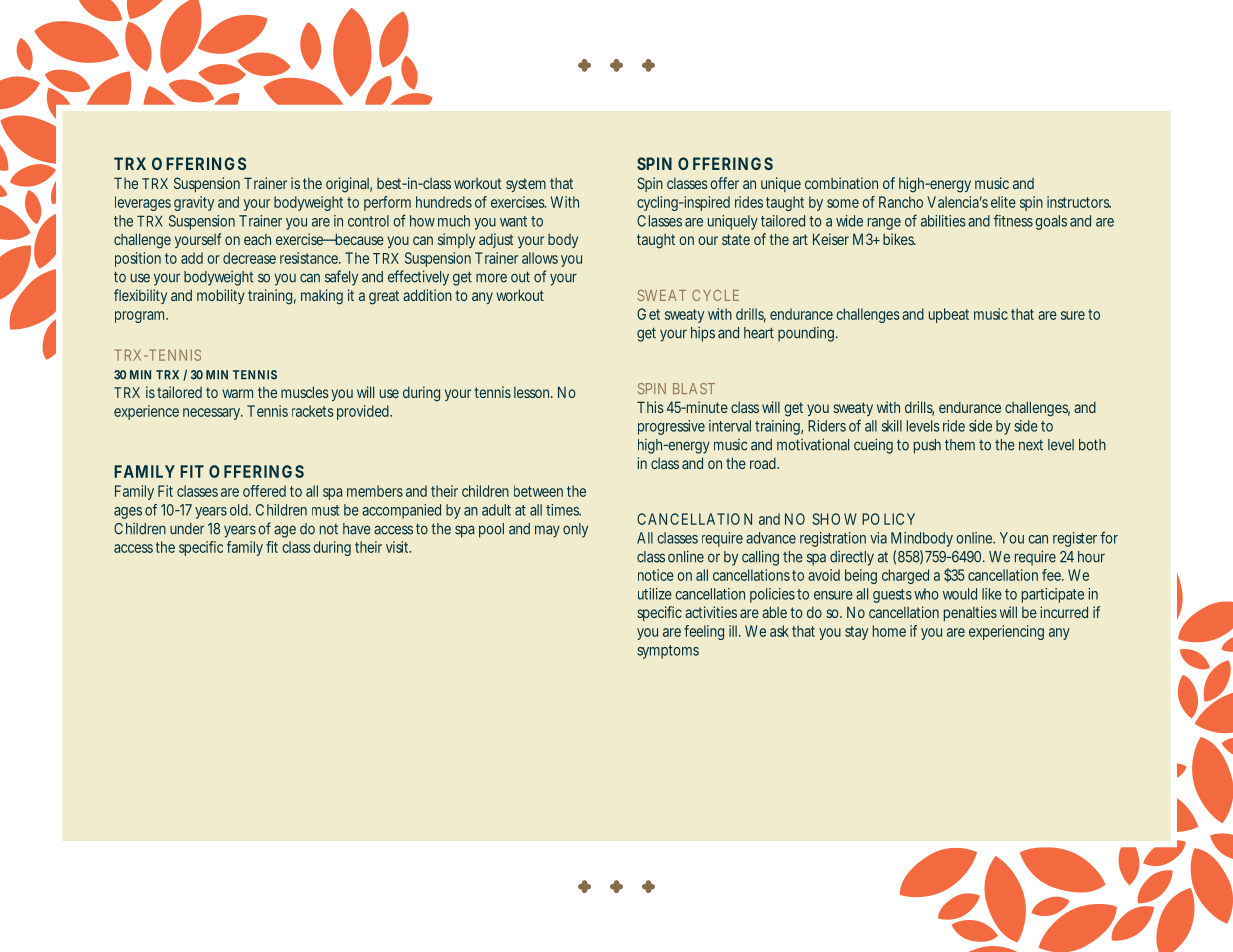  What do you see at coordinates (538, 491) in the screenshot?
I see `between` at bounding box center [538, 491].
